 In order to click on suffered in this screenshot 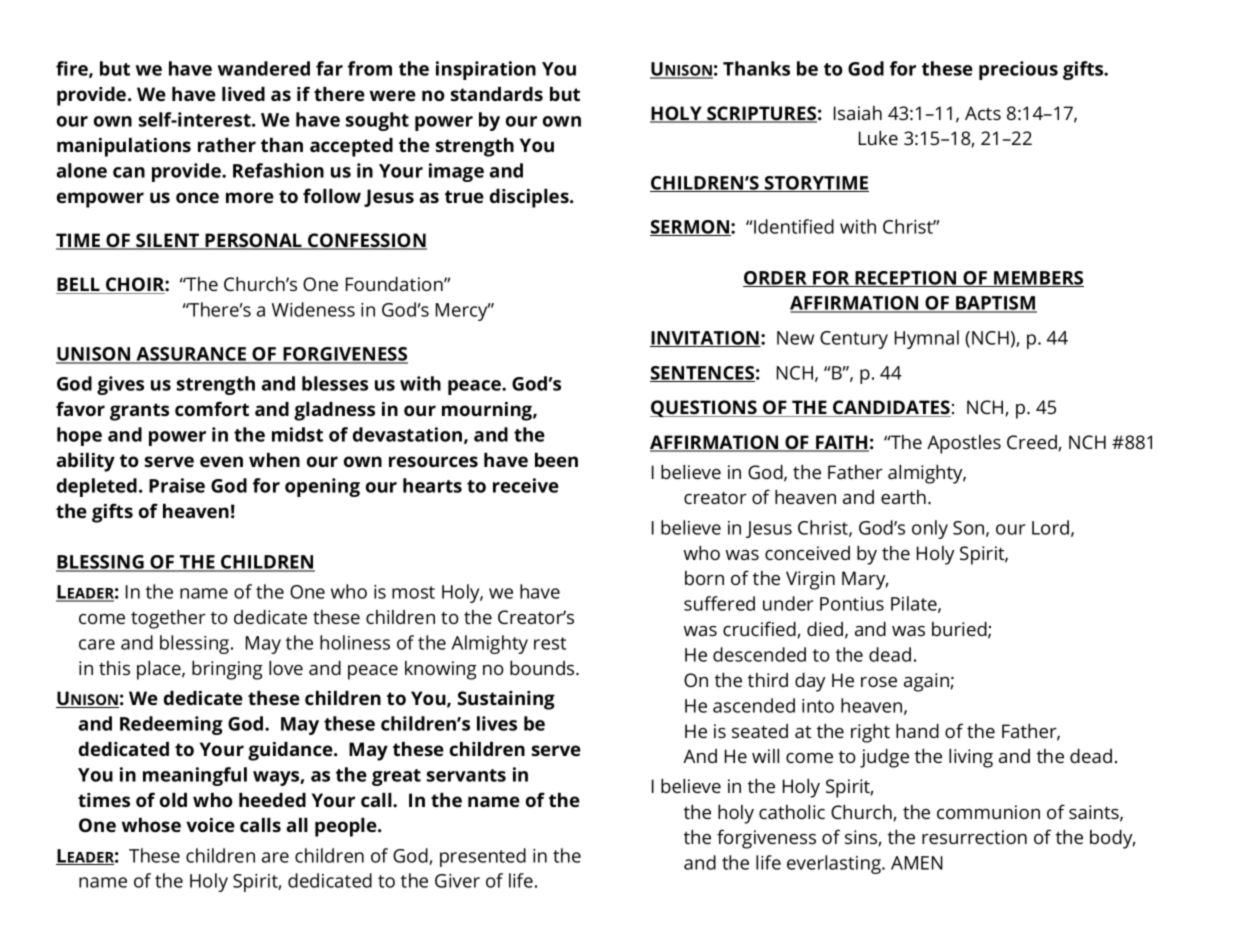, I will do `click(719, 603)`.
